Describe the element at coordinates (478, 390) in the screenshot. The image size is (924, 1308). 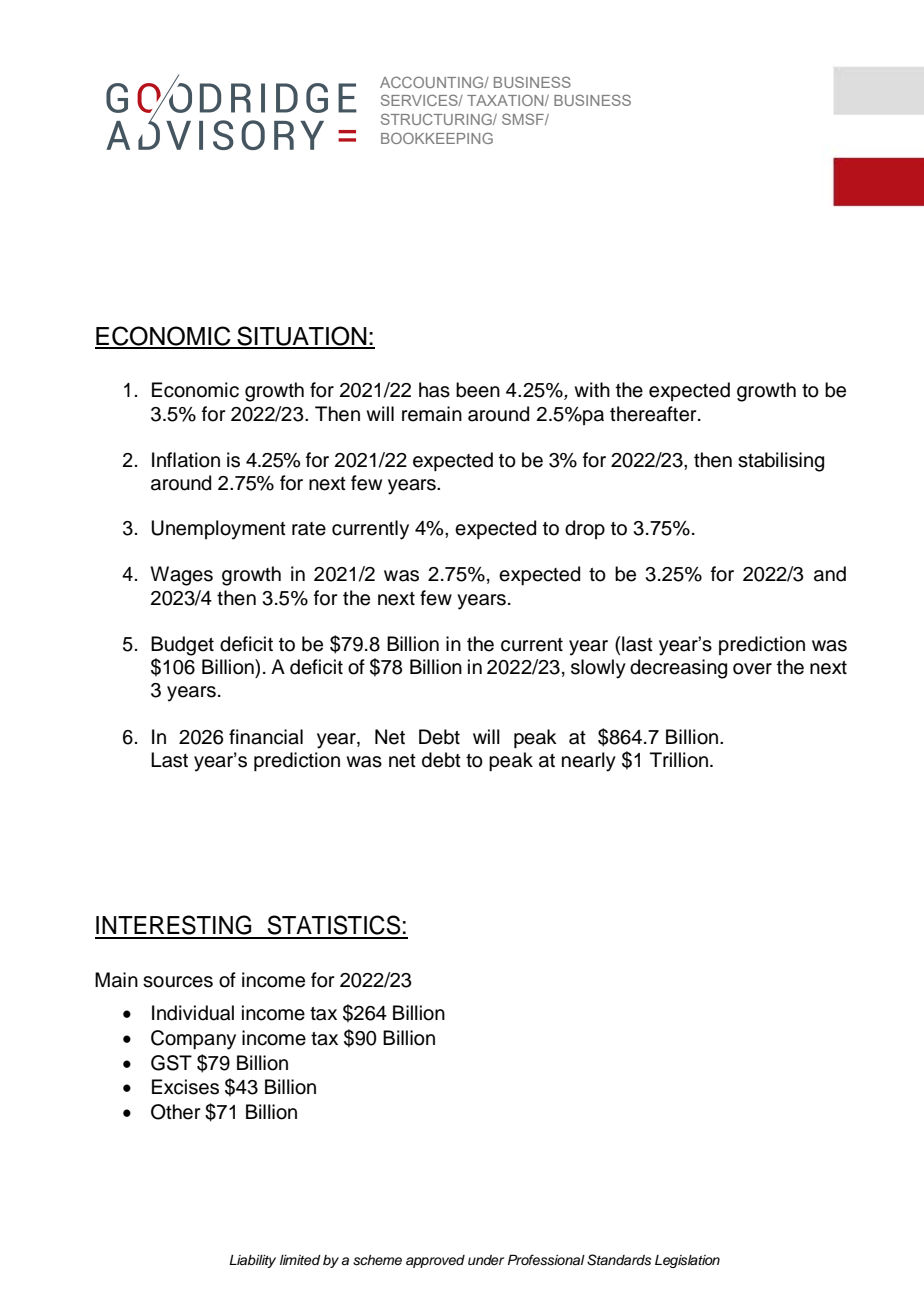
I see `been` at that location.
